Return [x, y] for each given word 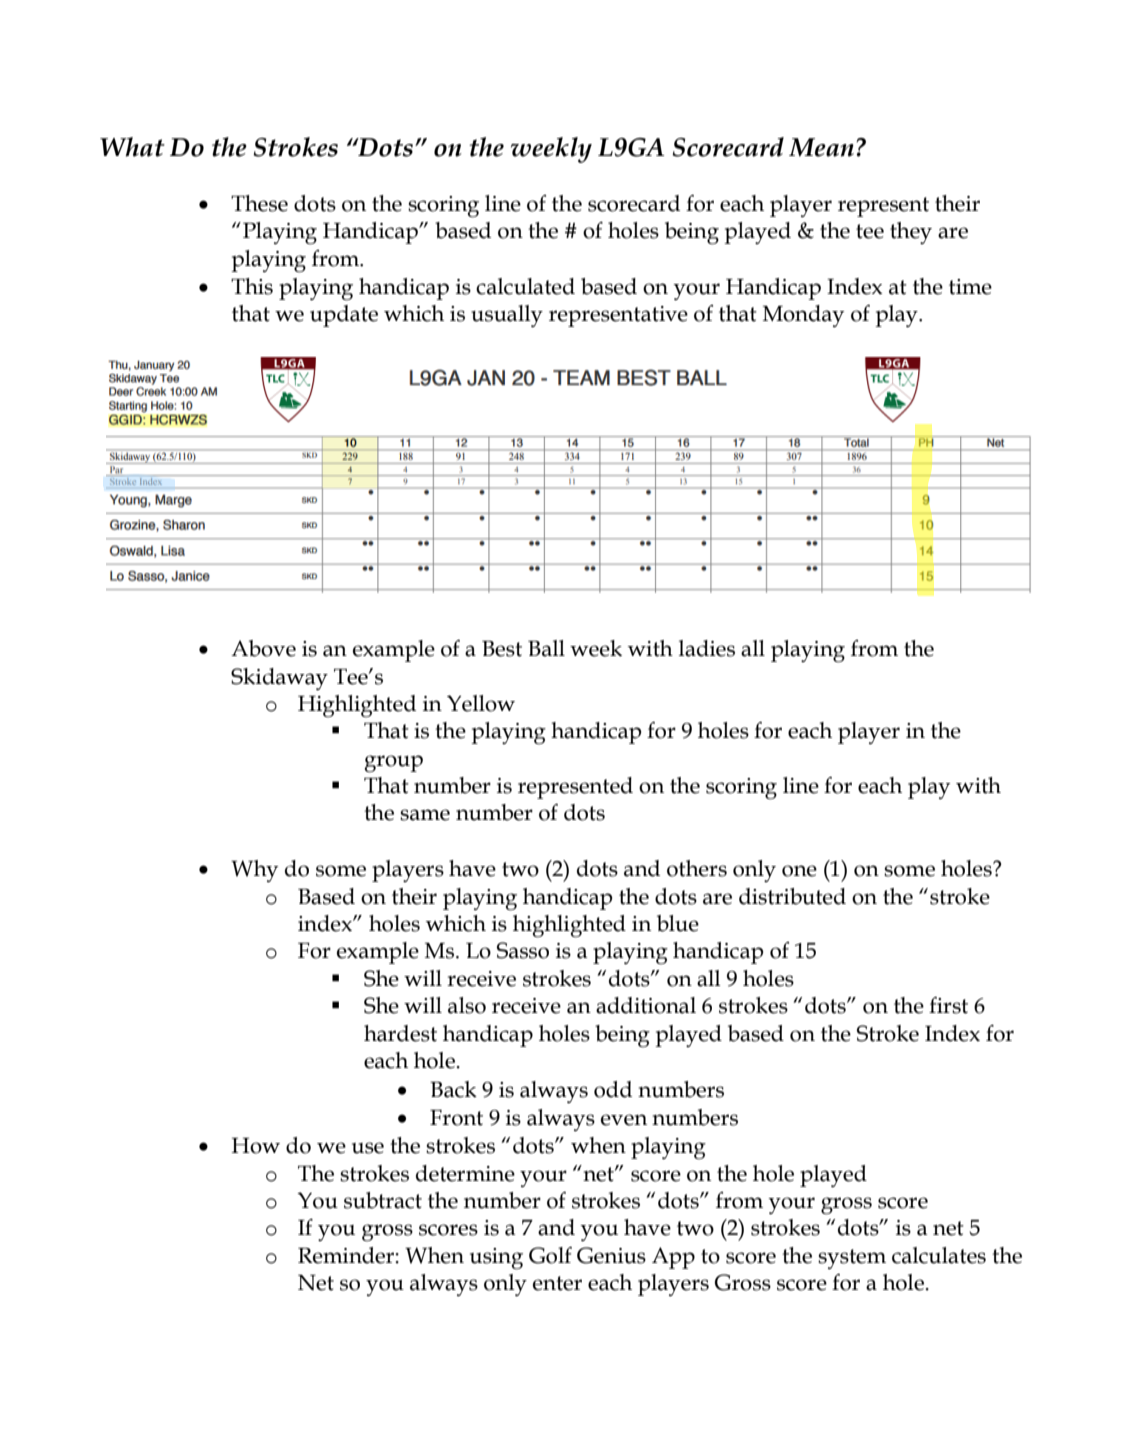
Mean [821, 147]
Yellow [481, 703]
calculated [525, 286]
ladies [707, 648]
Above [263, 648]
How [255, 1146]
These [259, 203]
